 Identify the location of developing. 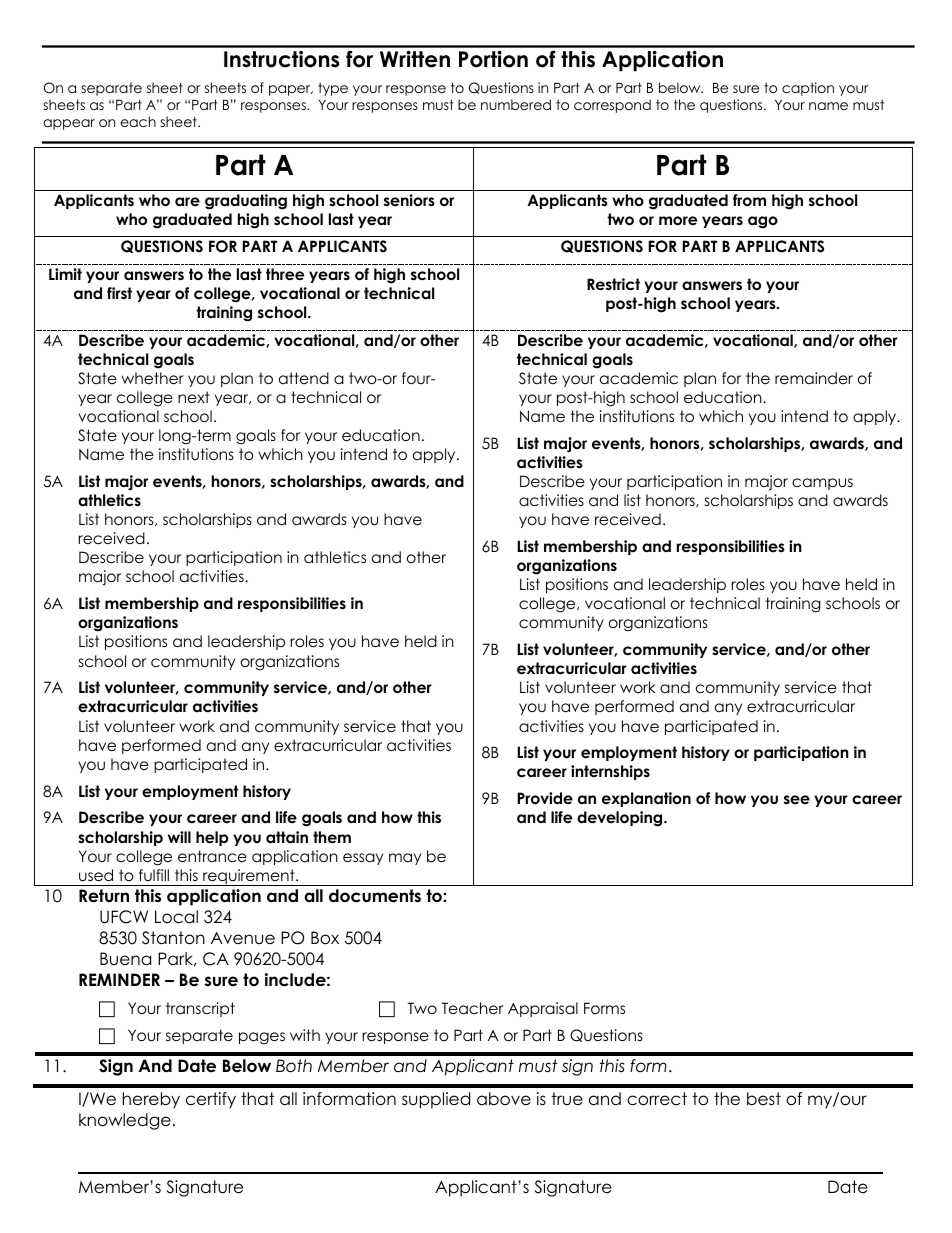
(621, 819).
